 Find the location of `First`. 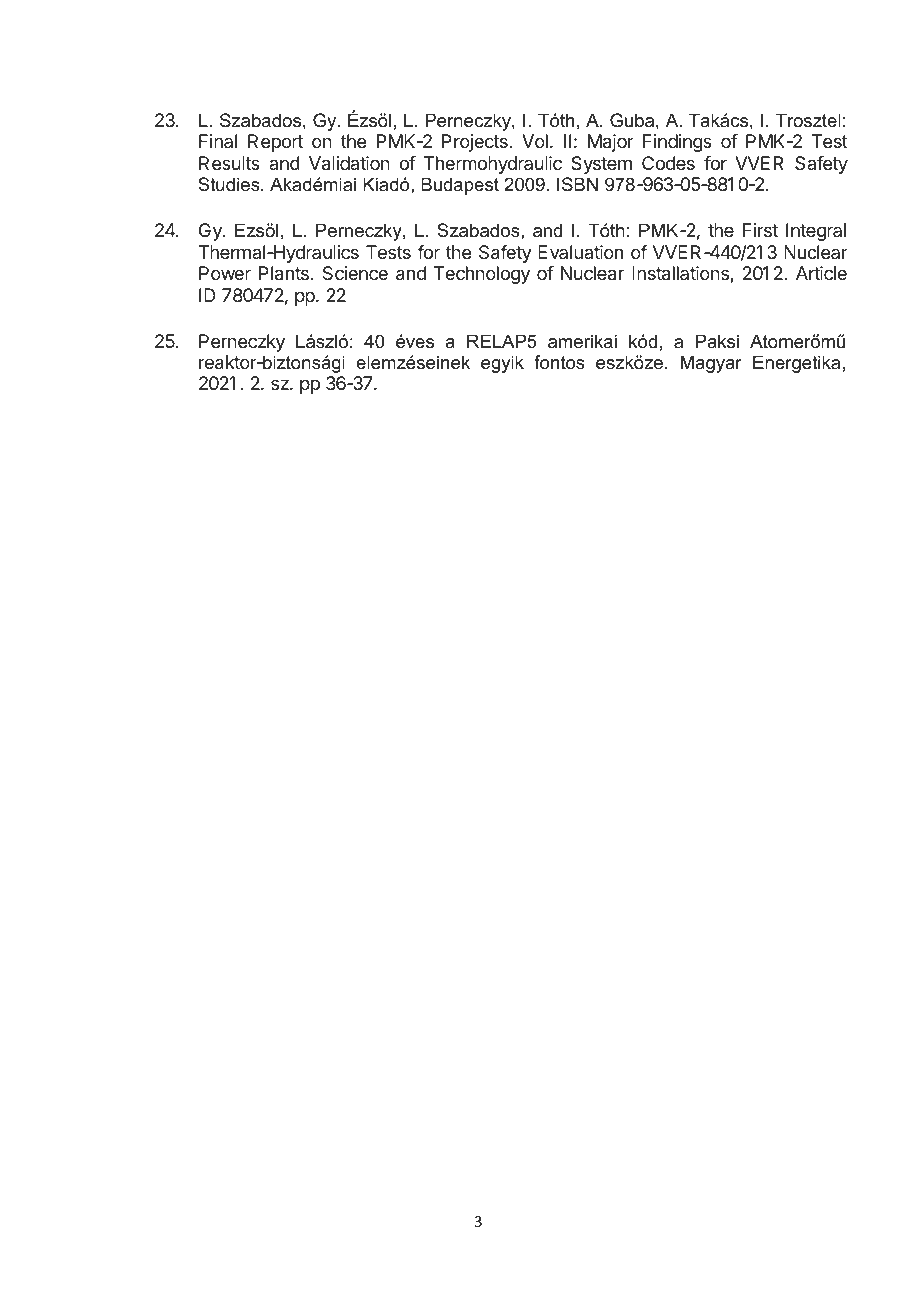

First is located at coordinates (760, 230).
